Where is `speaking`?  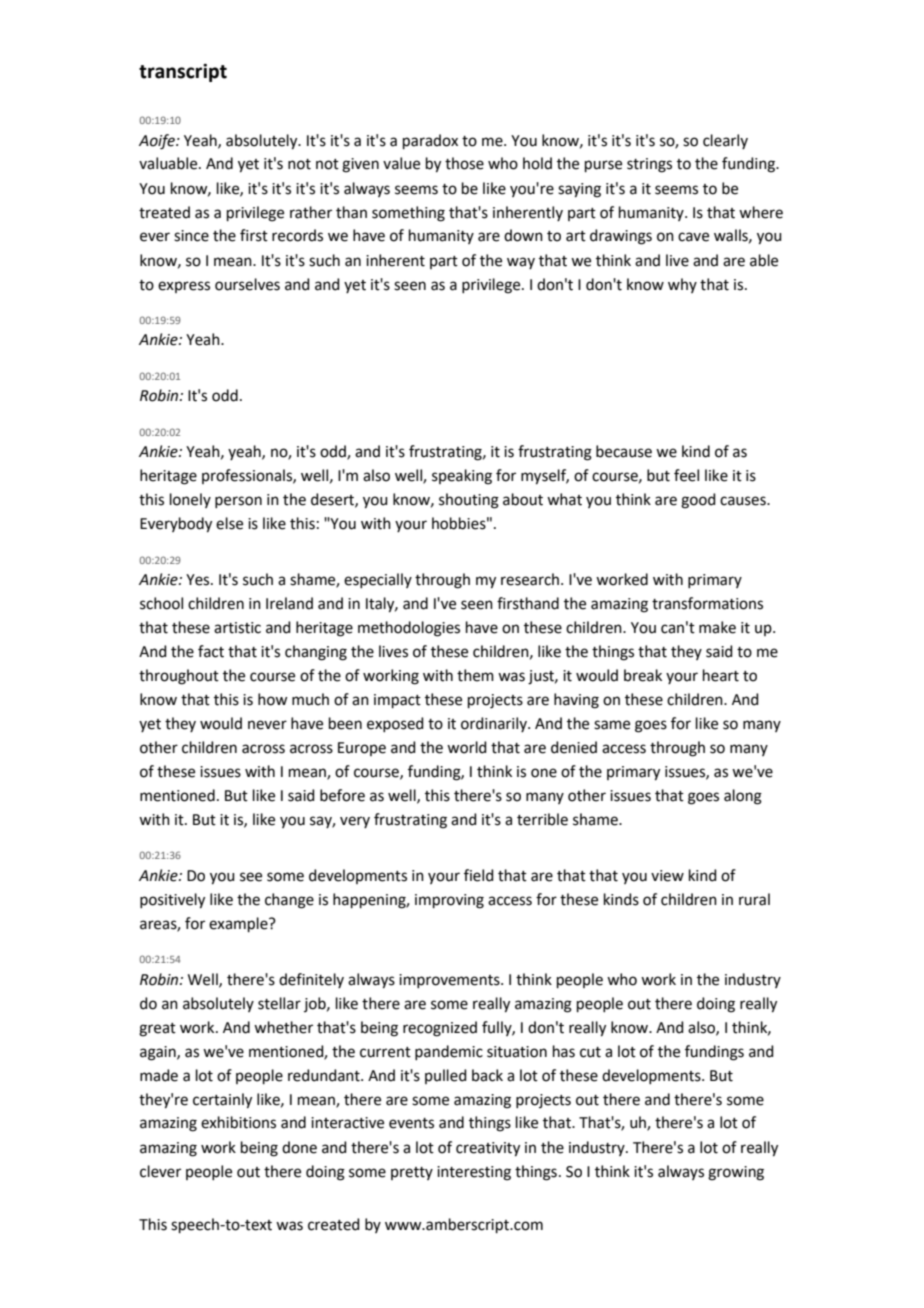
speaking is located at coordinates (462, 477).
